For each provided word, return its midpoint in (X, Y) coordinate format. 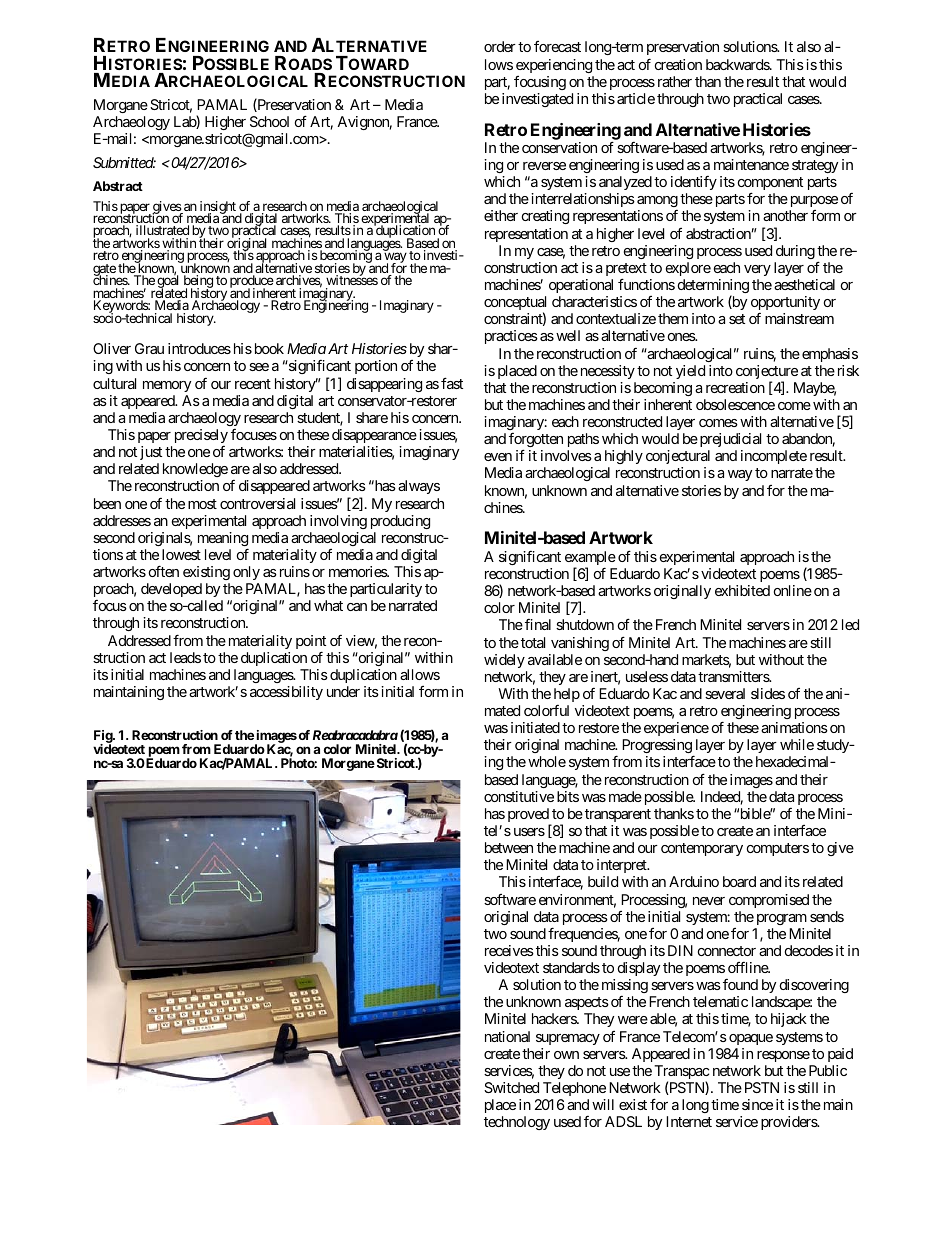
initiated (535, 727)
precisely (201, 436)
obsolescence (735, 404)
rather (675, 81)
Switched (511, 1087)
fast (452, 383)
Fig (104, 738)
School (269, 121)
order (500, 46)
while (797, 744)
